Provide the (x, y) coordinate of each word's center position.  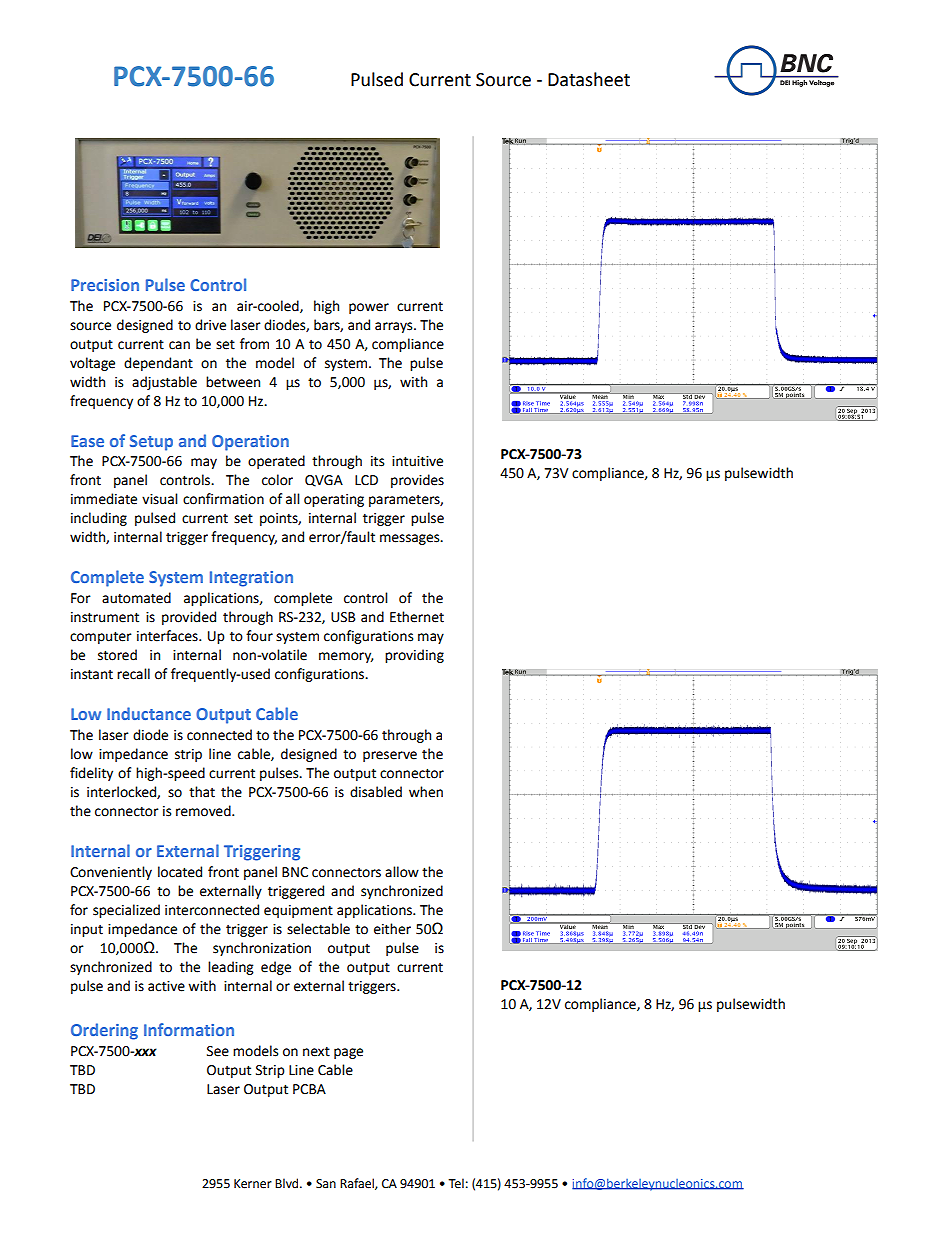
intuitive (417, 461)
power (369, 308)
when (426, 792)
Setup (151, 443)
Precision (105, 285)
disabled (376, 792)
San (326, 1184)
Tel (456, 1183)
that (202, 792)
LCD (366, 480)
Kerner (253, 1184)
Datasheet (589, 79)
